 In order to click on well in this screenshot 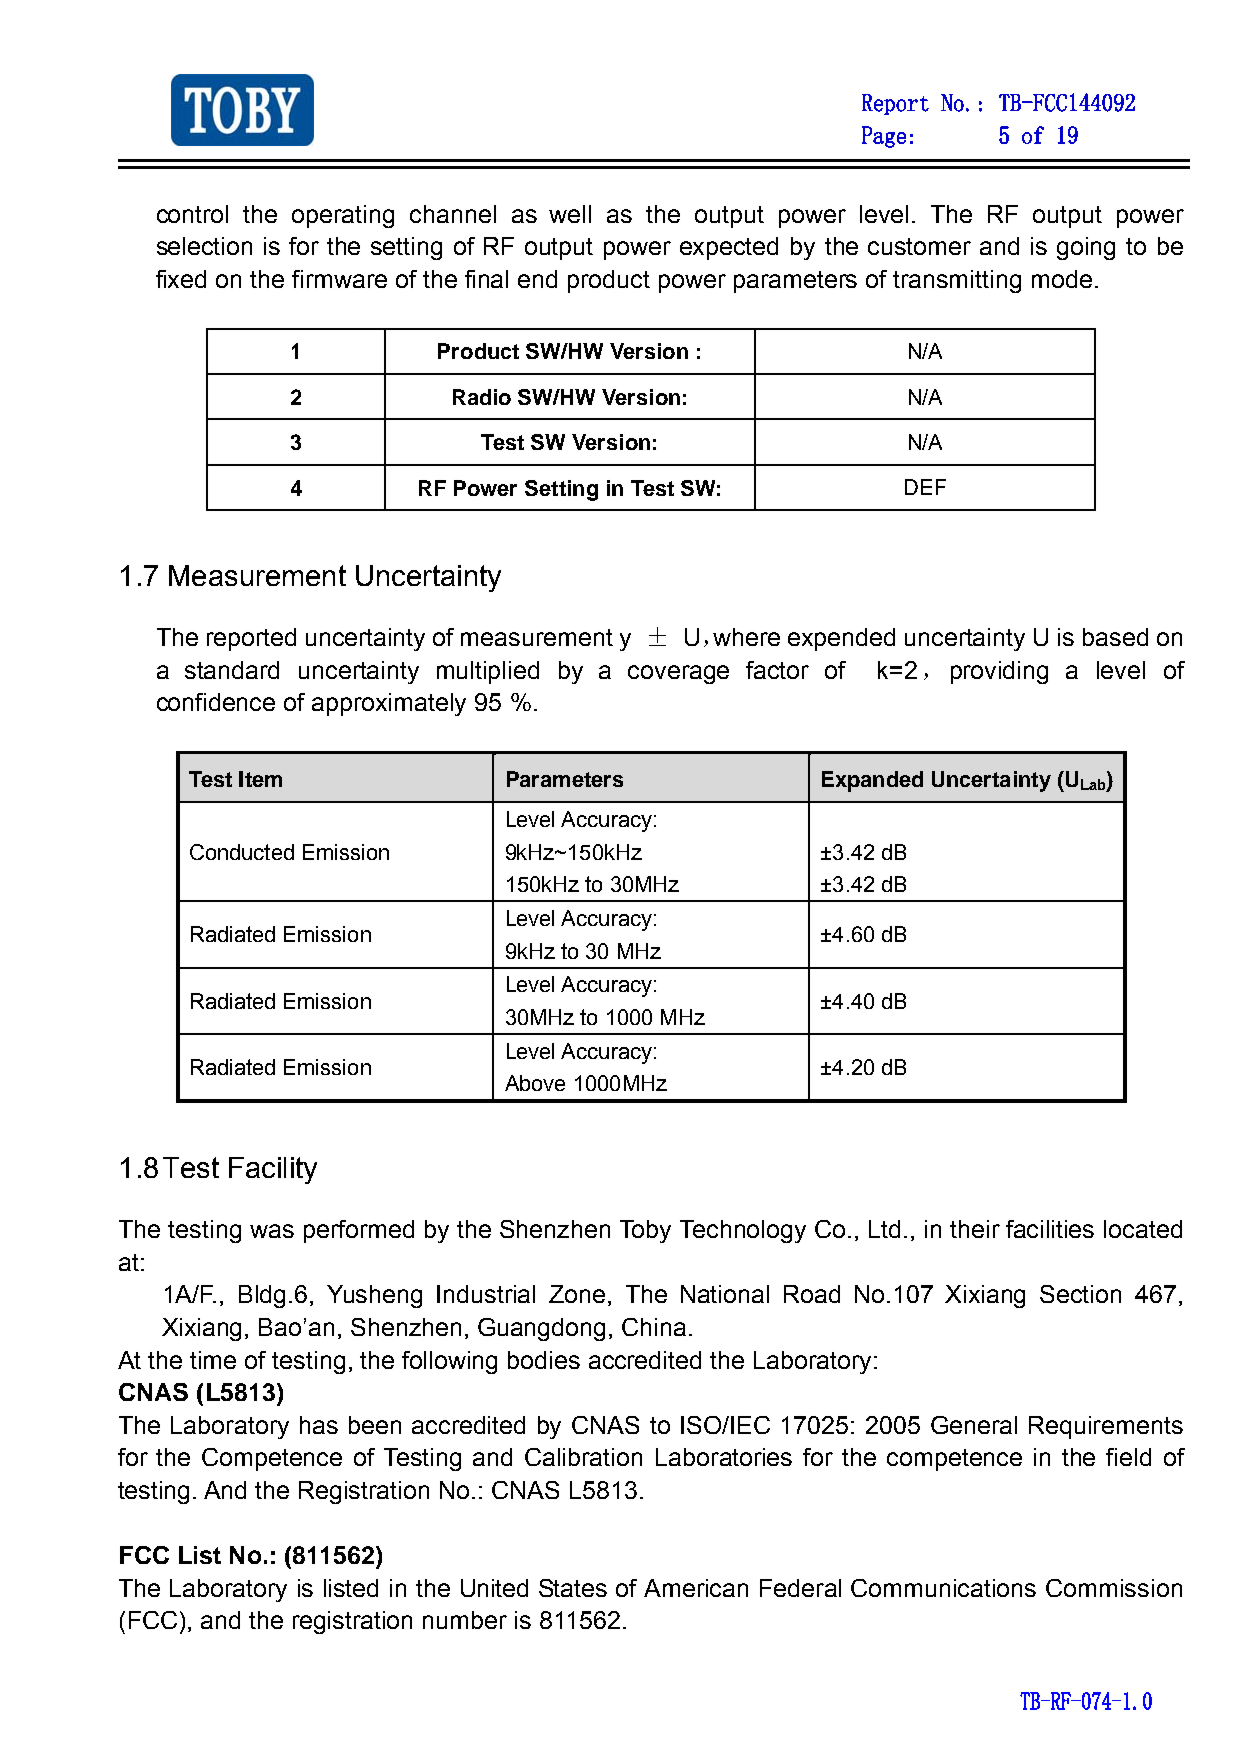, I will do `click(570, 214)`.
